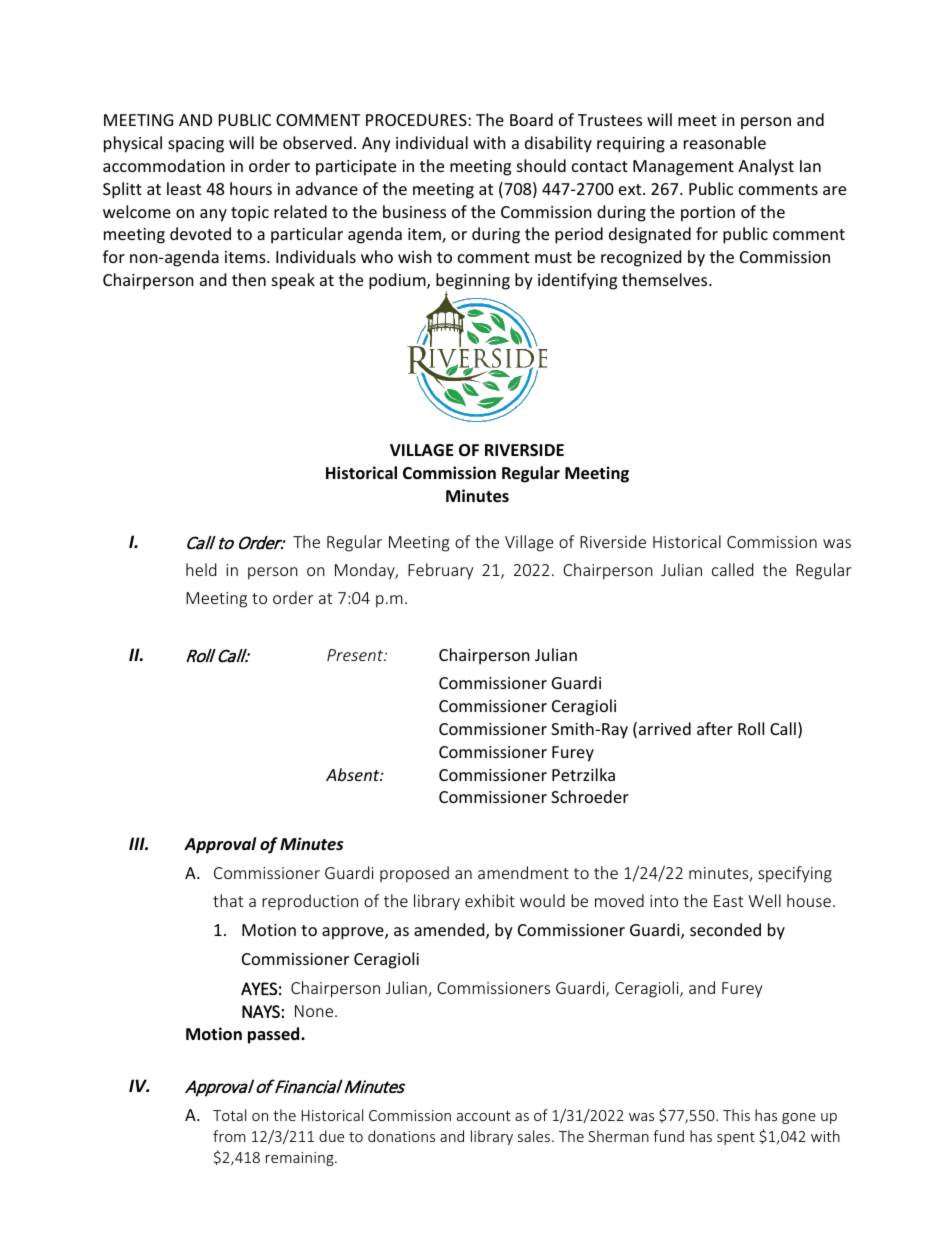  I want to click on after, so click(715, 728).
